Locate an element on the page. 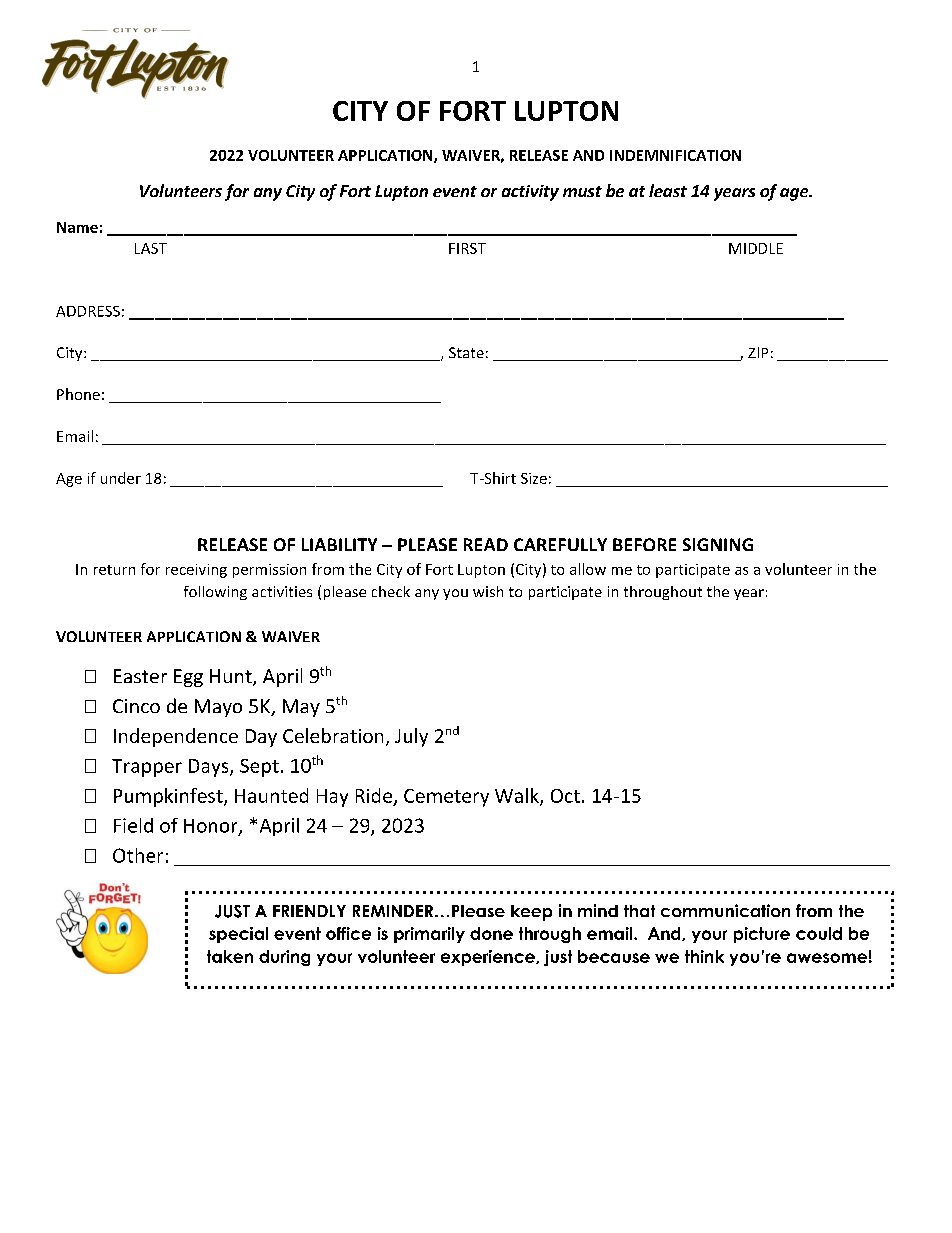 The width and height of the document is (952, 1233). SIGNING is located at coordinates (718, 544).
